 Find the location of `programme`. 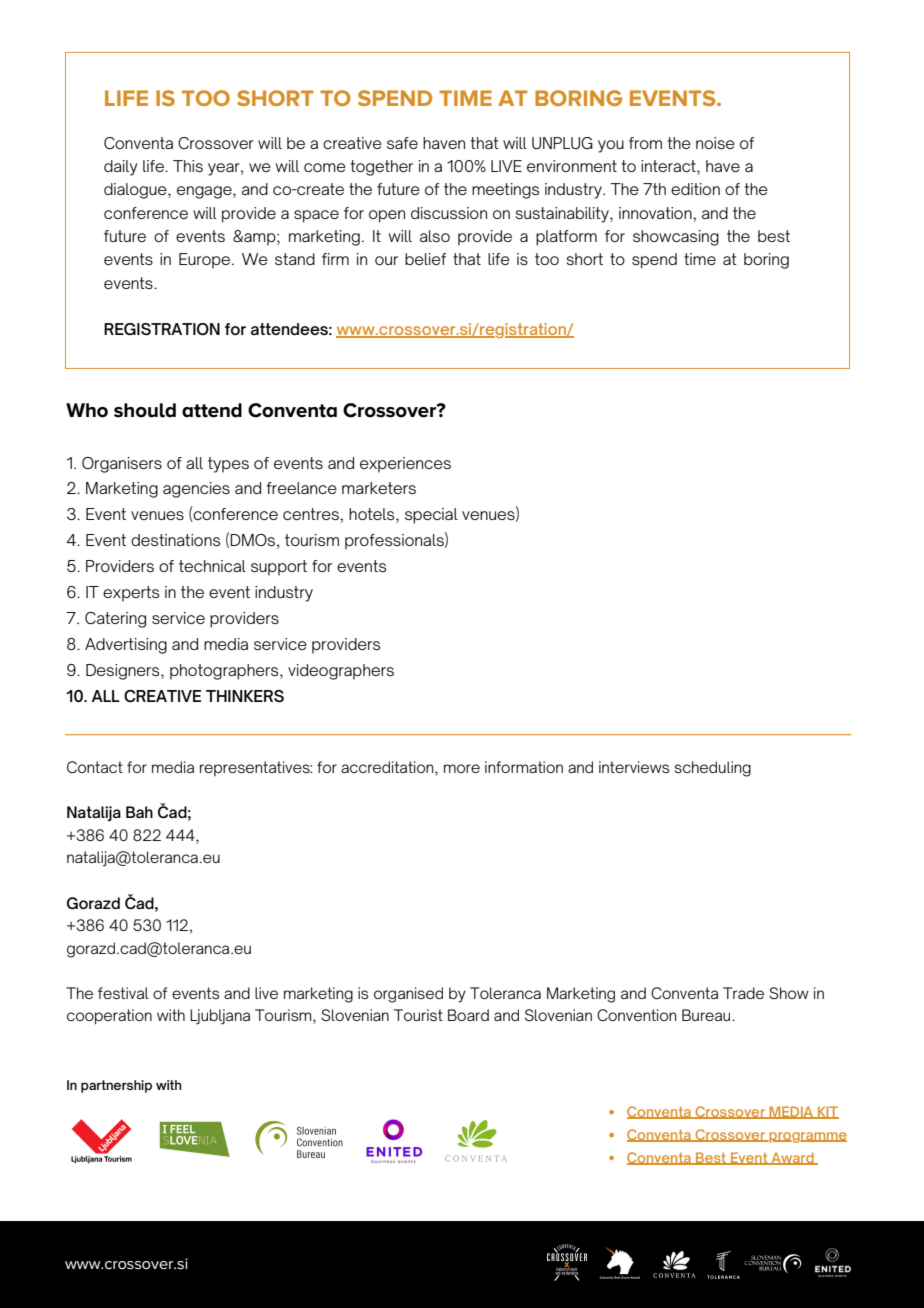

programme is located at coordinates (807, 1137).
